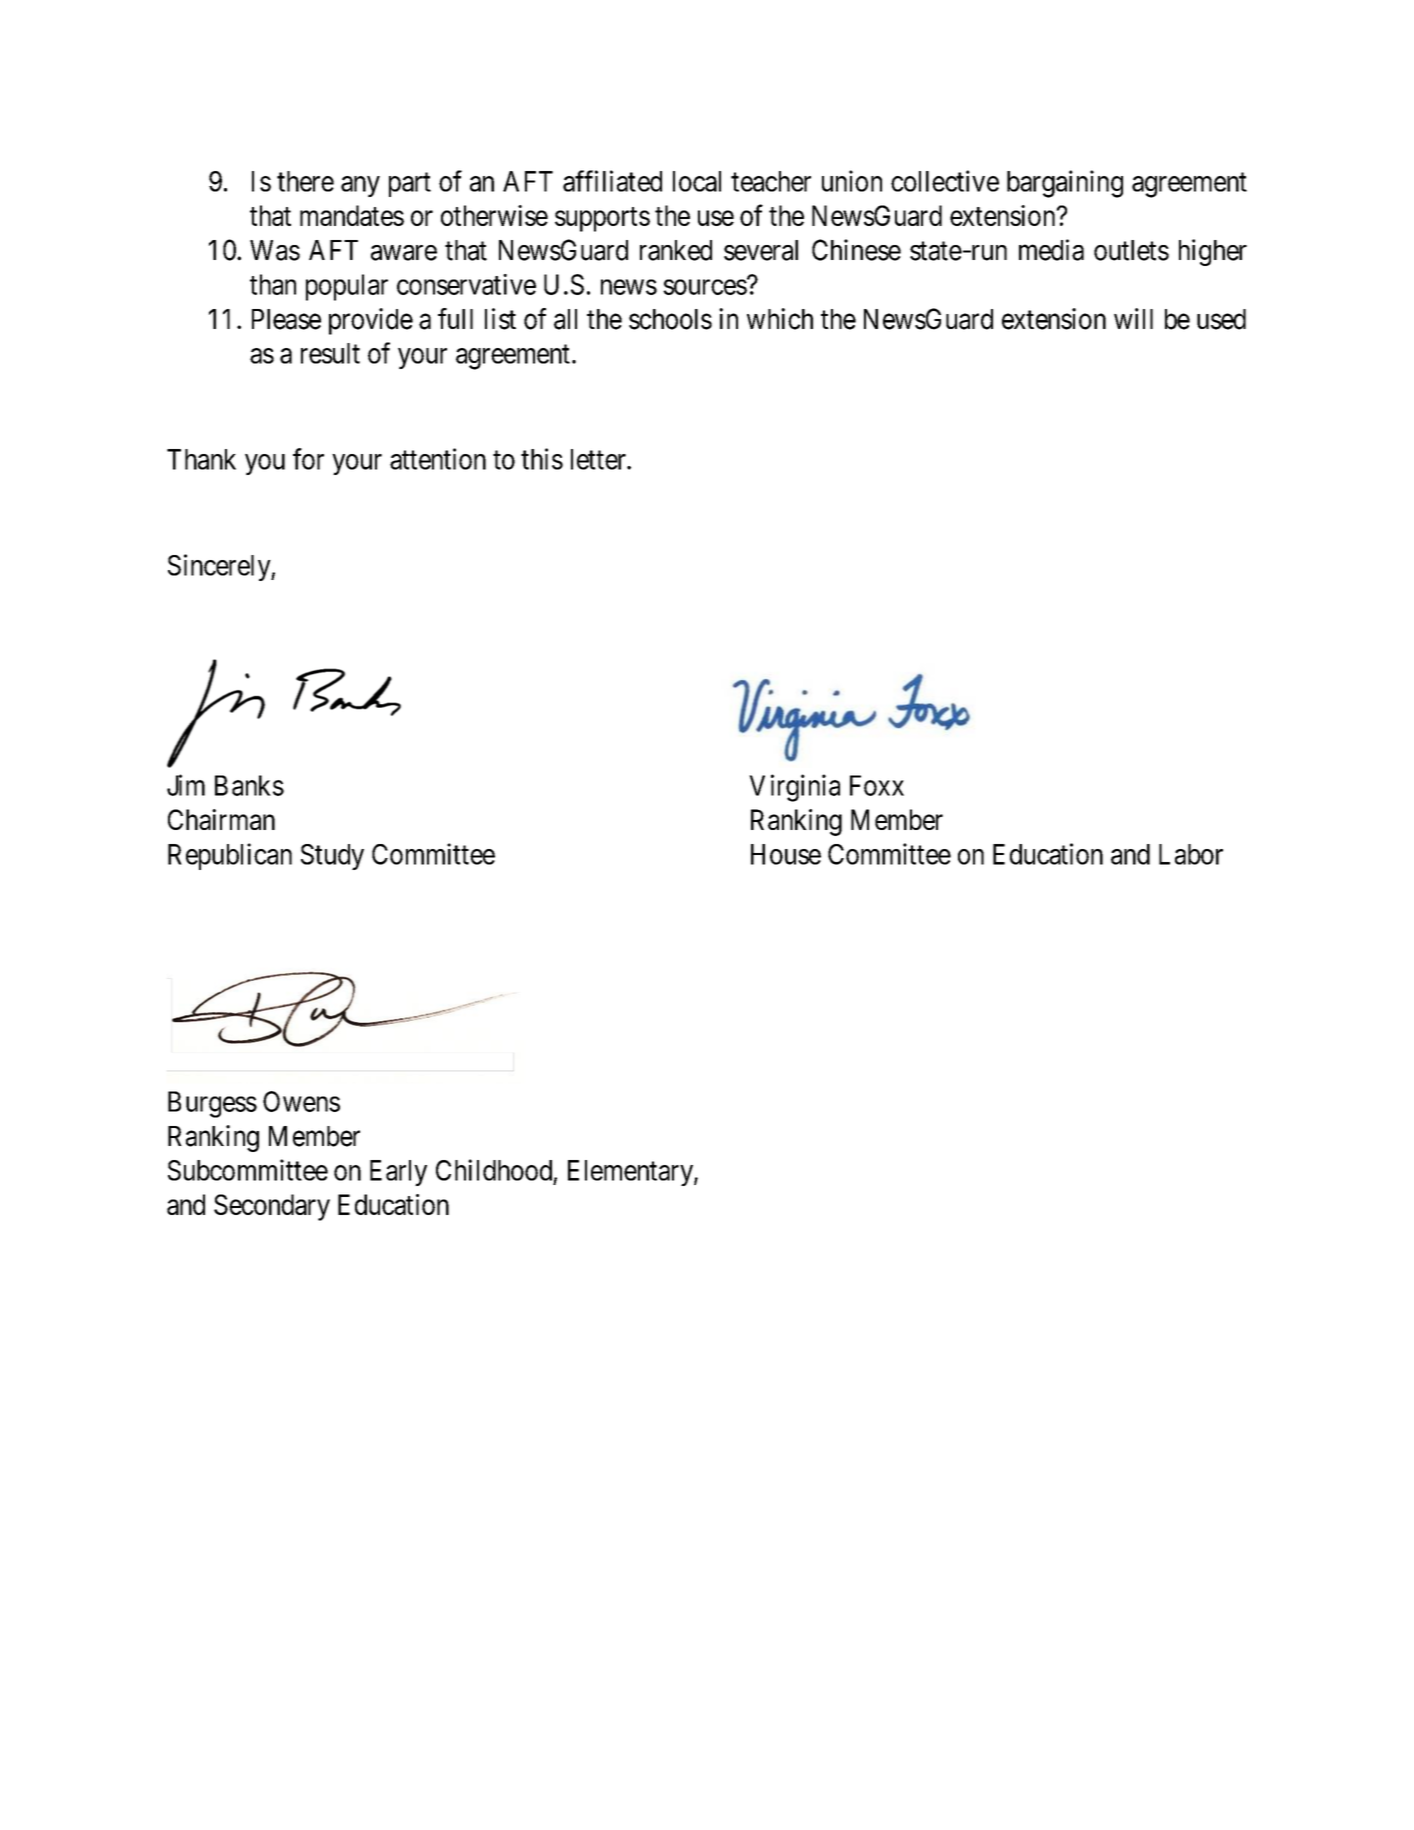  What do you see at coordinates (398, 1173) in the screenshot?
I see `Early` at bounding box center [398, 1173].
